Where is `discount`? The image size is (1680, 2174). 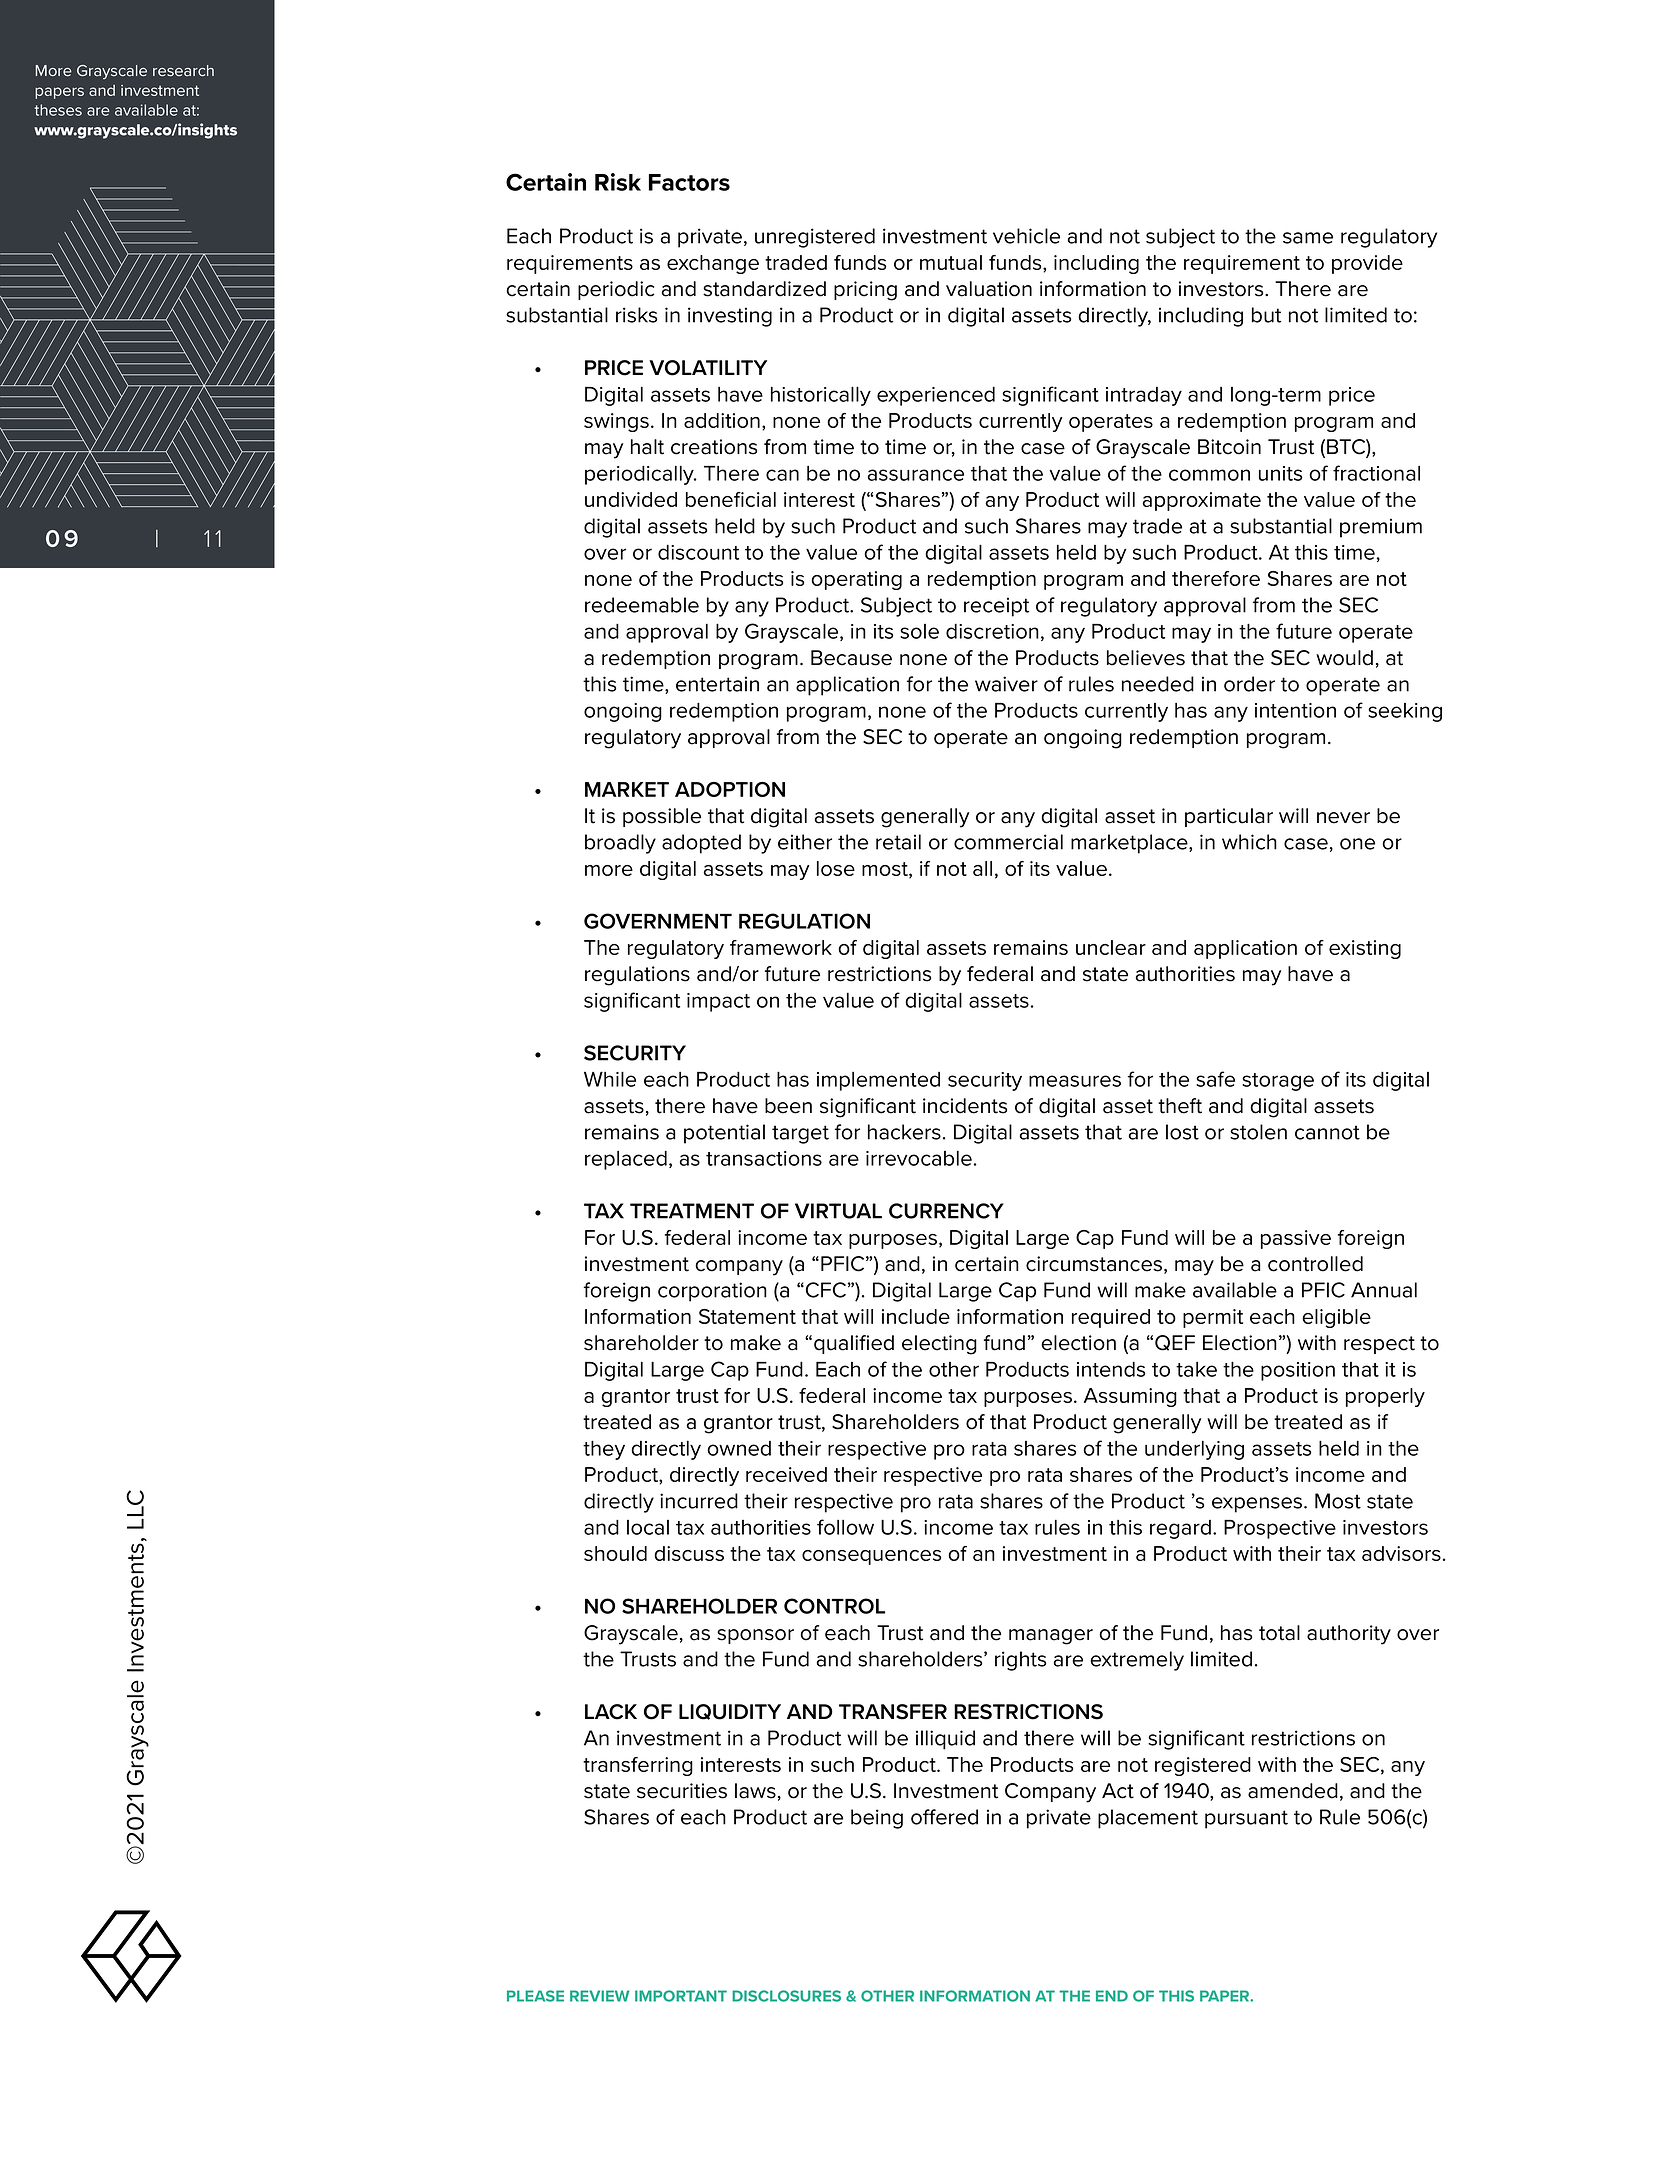 discount is located at coordinates (698, 552).
